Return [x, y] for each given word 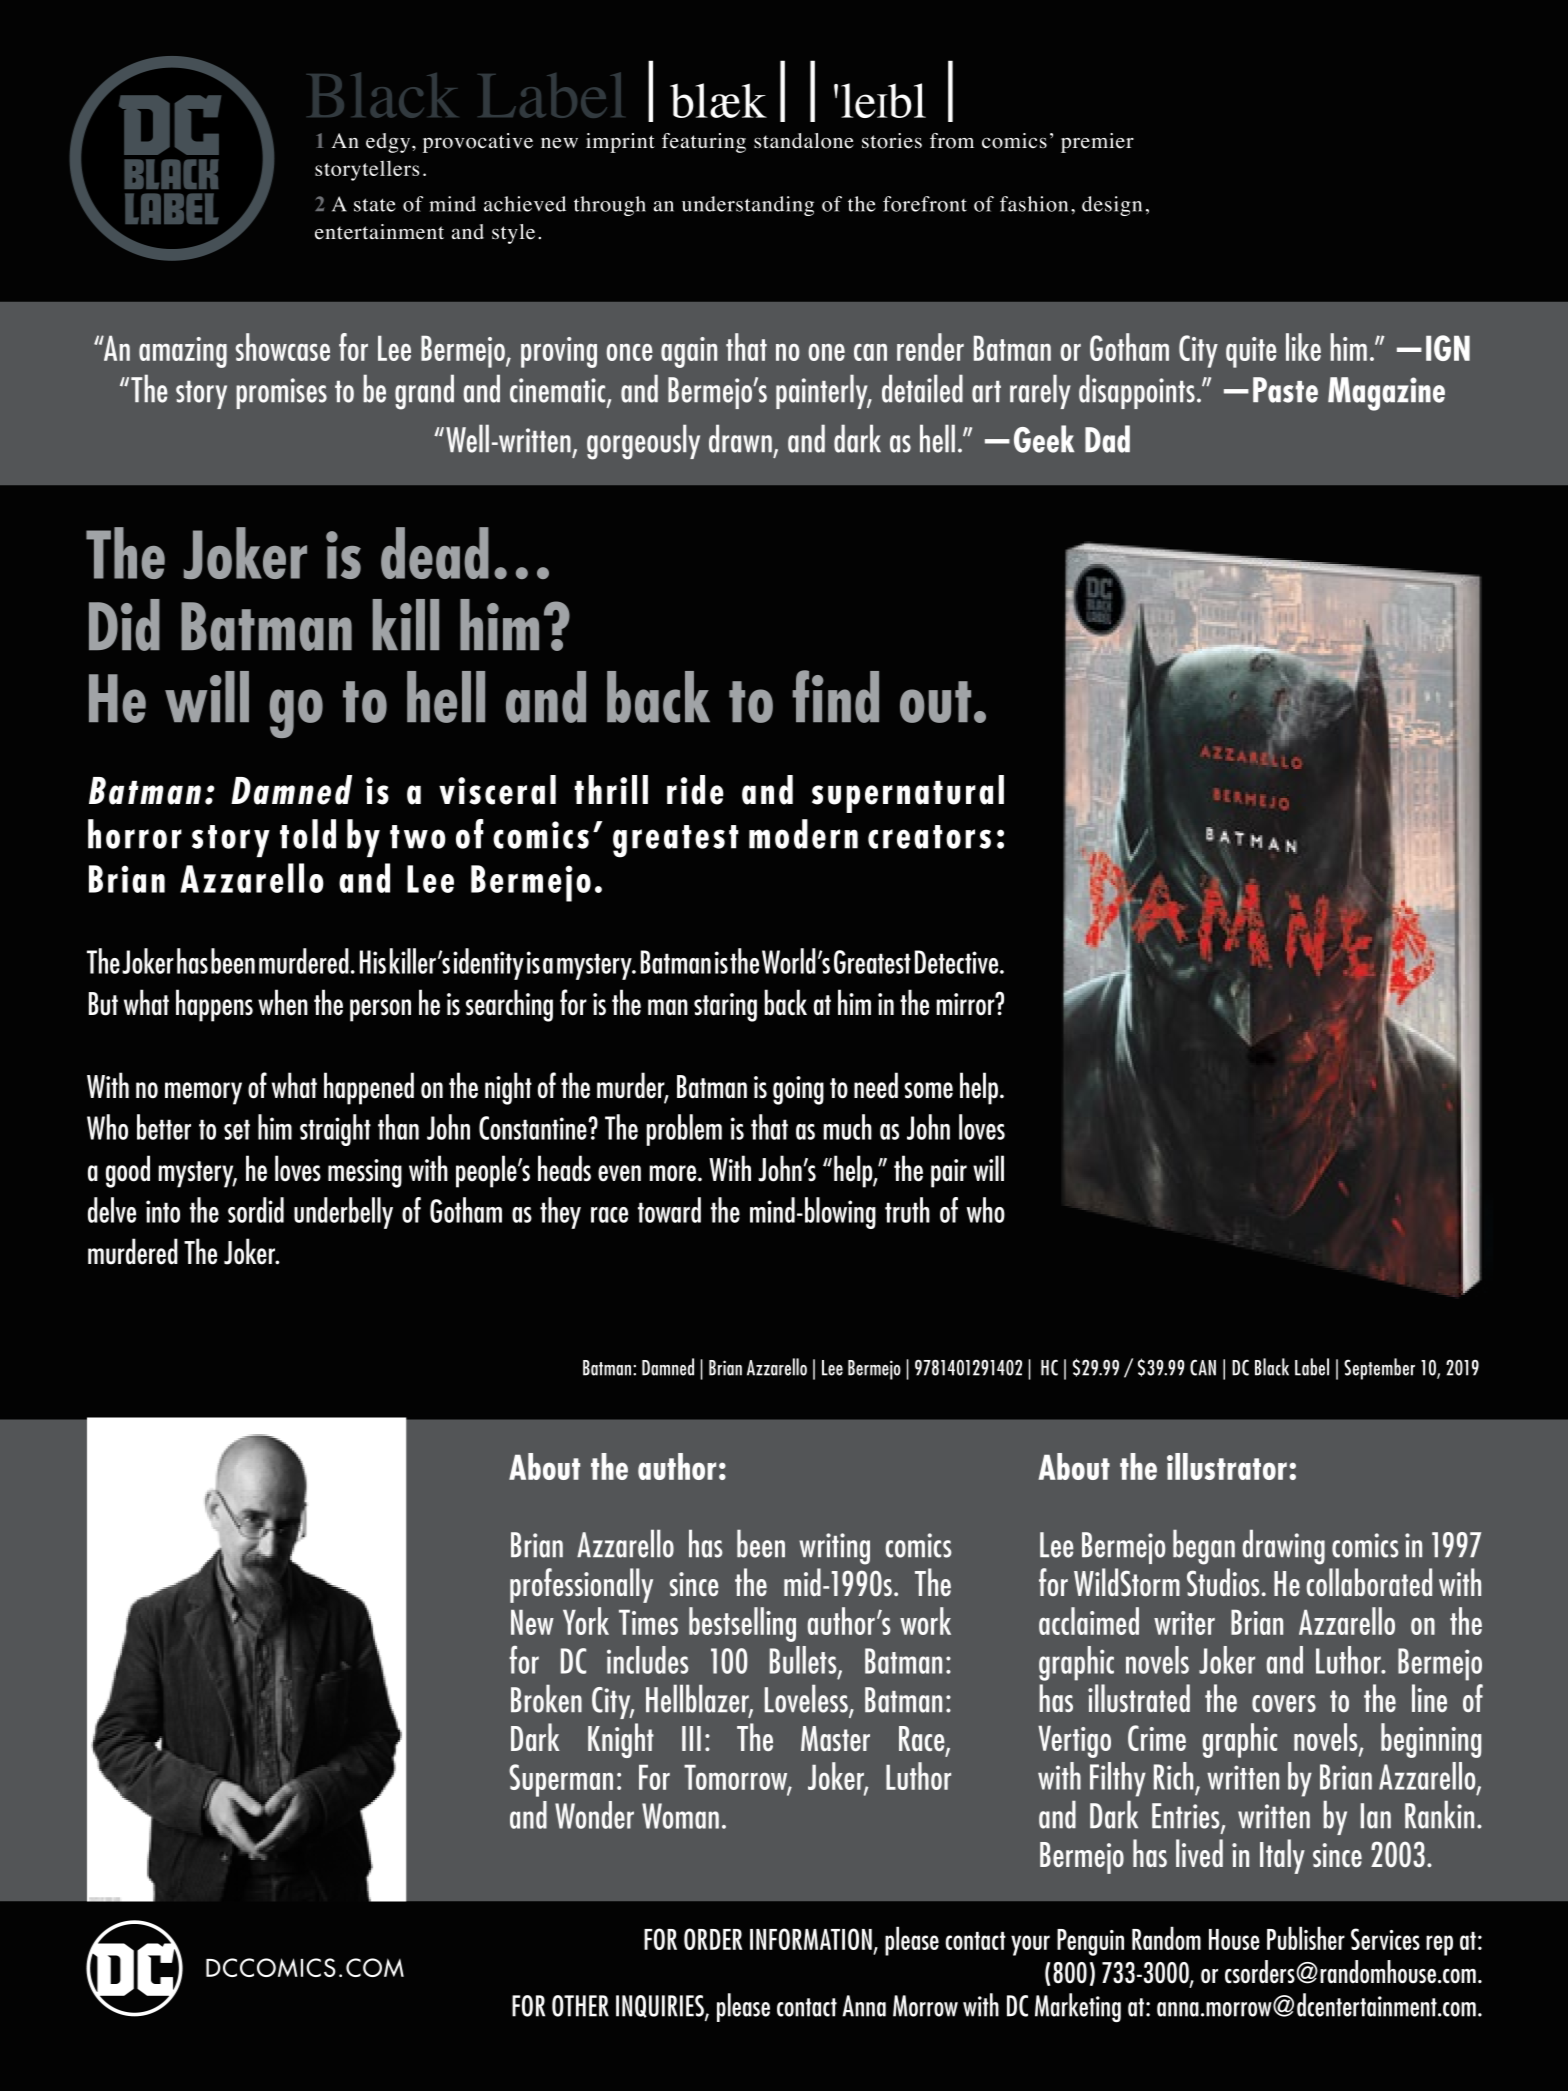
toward [669, 1210]
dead [435, 553]
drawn [740, 438]
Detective [958, 962]
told [308, 834]
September [1379, 1369]
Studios [1223, 1582]
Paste [1285, 390]
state [375, 205]
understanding [748, 206]
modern [803, 834]
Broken [546, 1698]
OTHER [580, 2006]
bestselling [742, 1624]
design [1112, 206]
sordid [256, 1210]
